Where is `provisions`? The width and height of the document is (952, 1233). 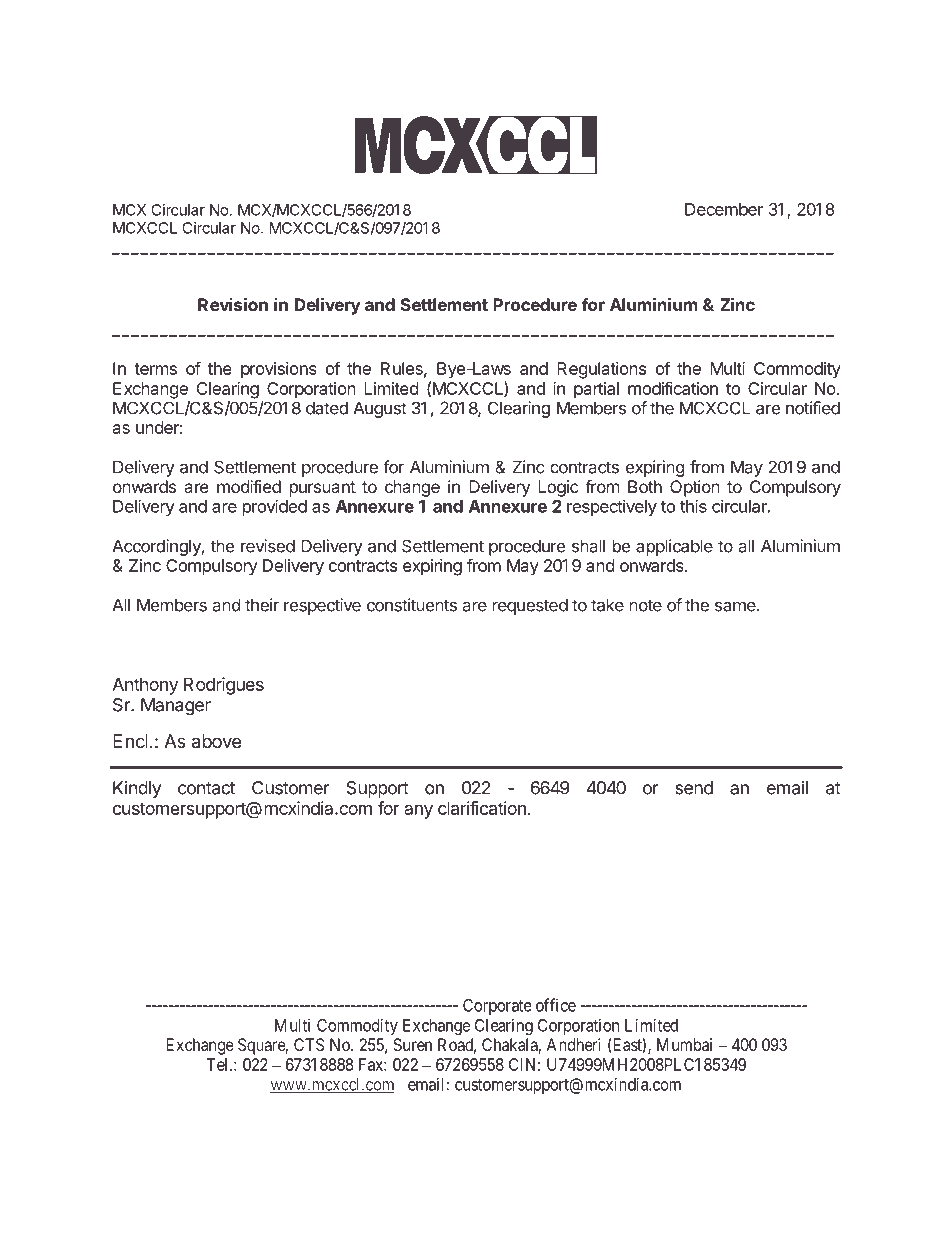 provisions is located at coordinates (279, 370).
